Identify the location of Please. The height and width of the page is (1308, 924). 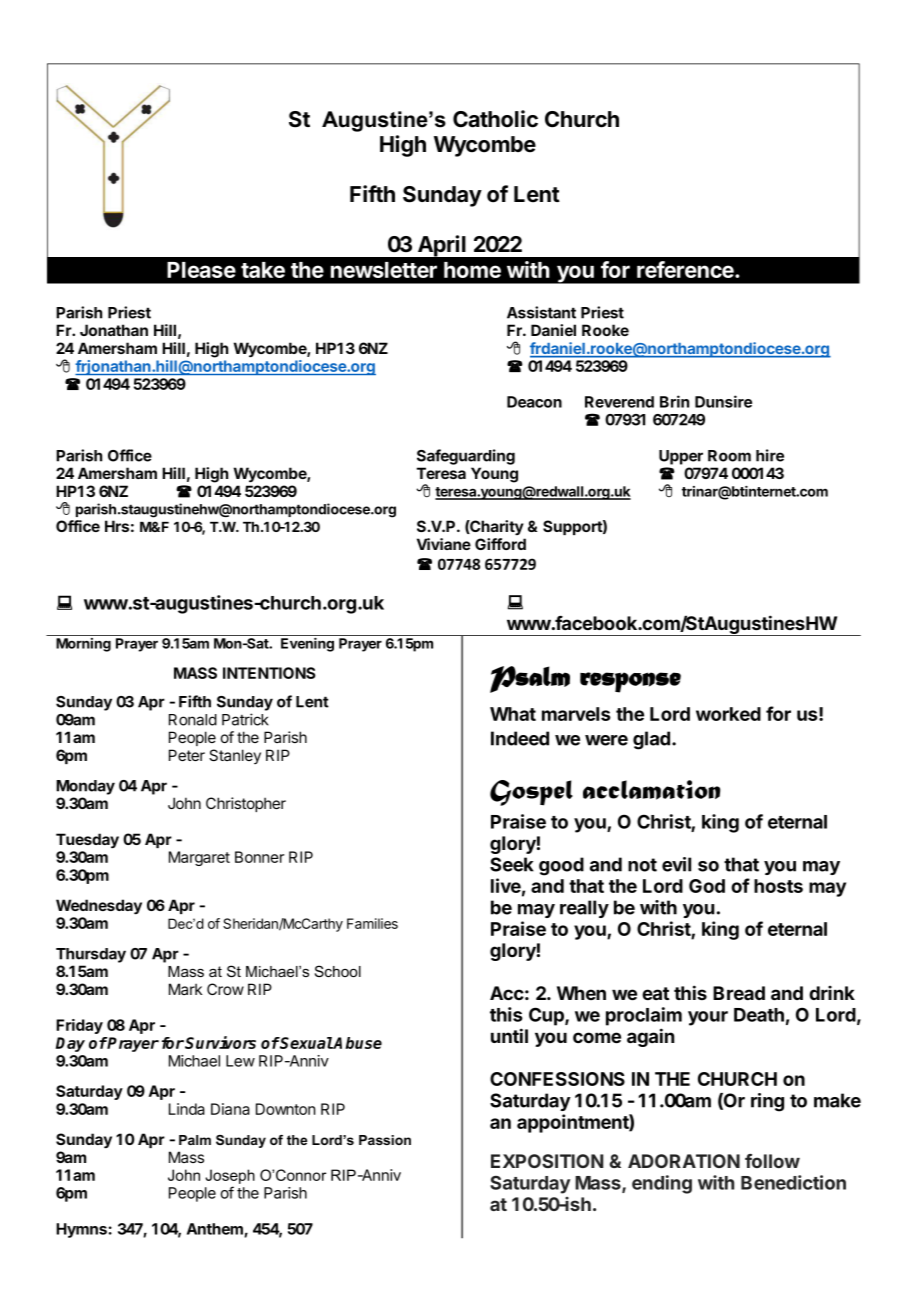
(201, 270).
